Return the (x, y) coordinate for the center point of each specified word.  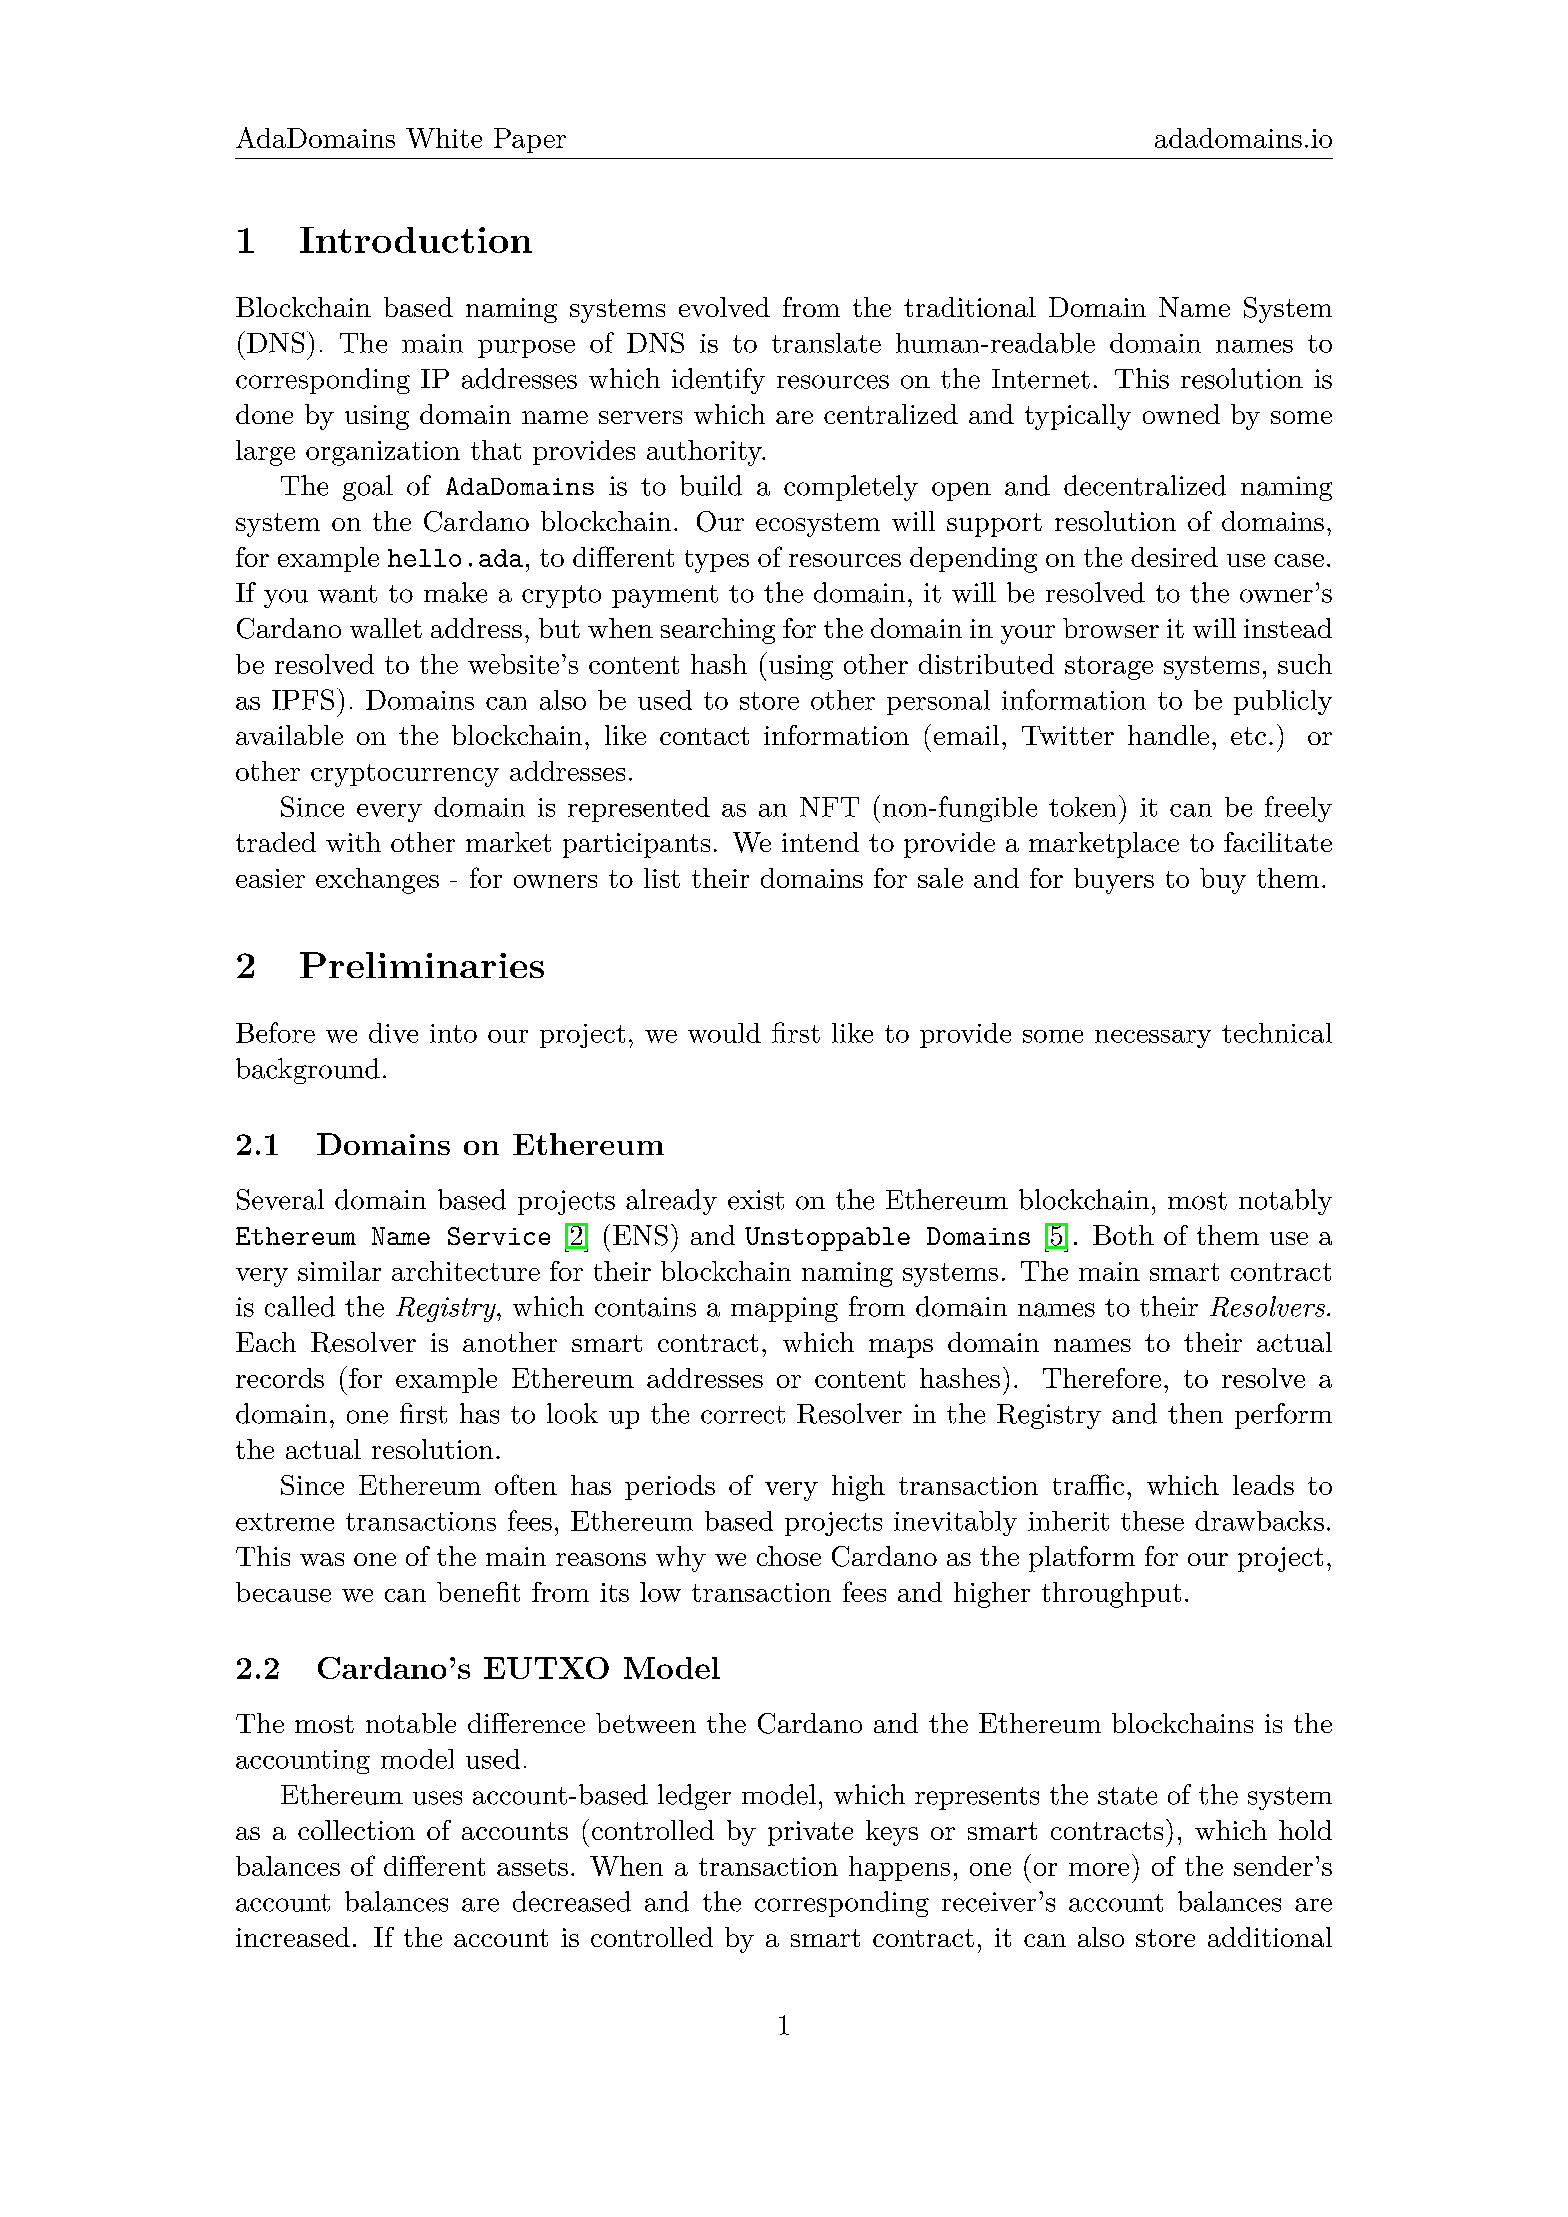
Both (1123, 1235)
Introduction (416, 240)
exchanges (377, 881)
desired (1174, 557)
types (717, 561)
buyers (1114, 881)
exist (756, 1200)
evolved (724, 307)
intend (820, 842)
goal (368, 488)
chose (789, 1556)
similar (339, 1271)
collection (356, 1830)
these (1152, 1521)
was (322, 1559)
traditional (970, 307)
